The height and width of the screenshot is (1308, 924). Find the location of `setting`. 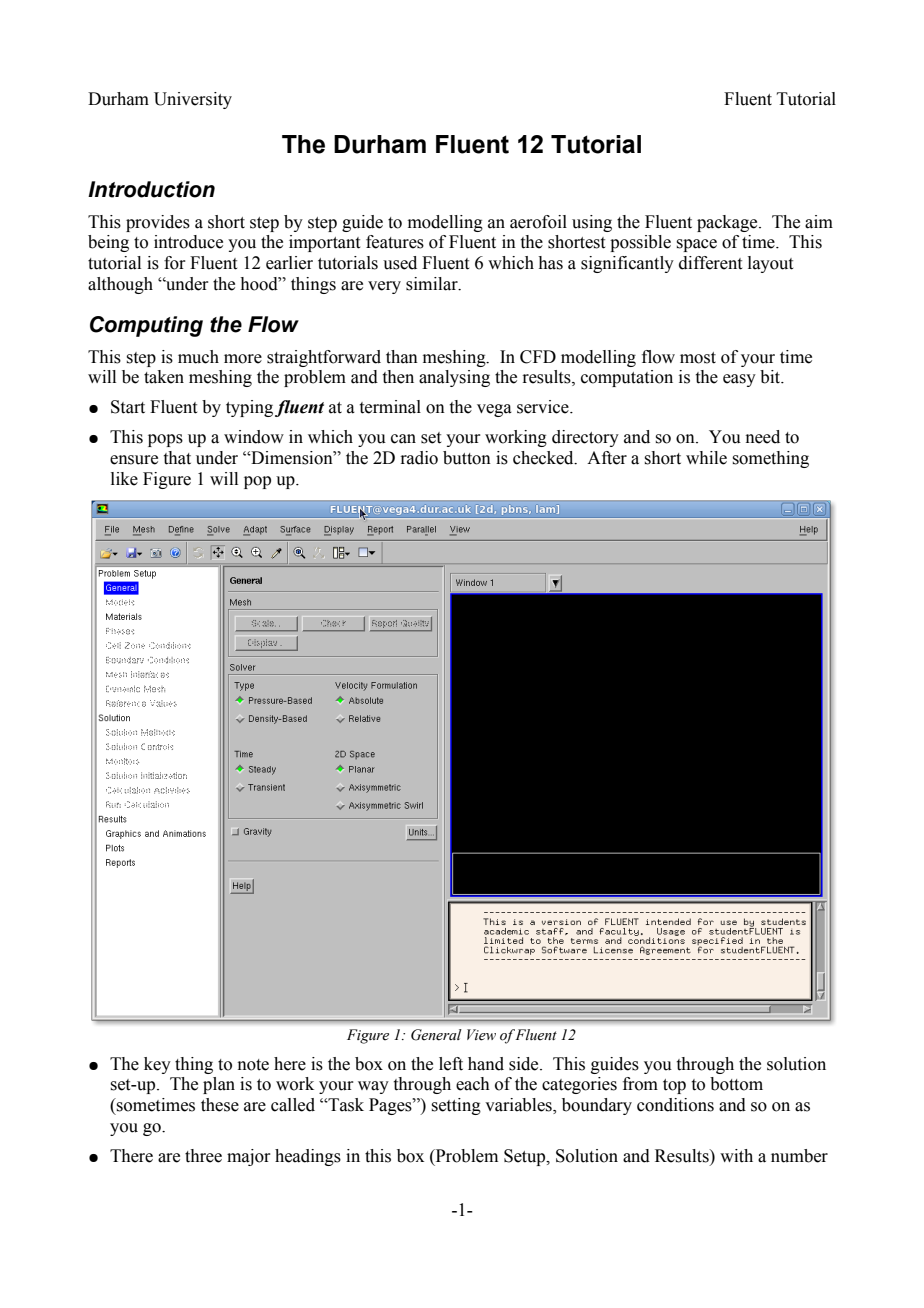

setting is located at coordinates (456, 1106).
